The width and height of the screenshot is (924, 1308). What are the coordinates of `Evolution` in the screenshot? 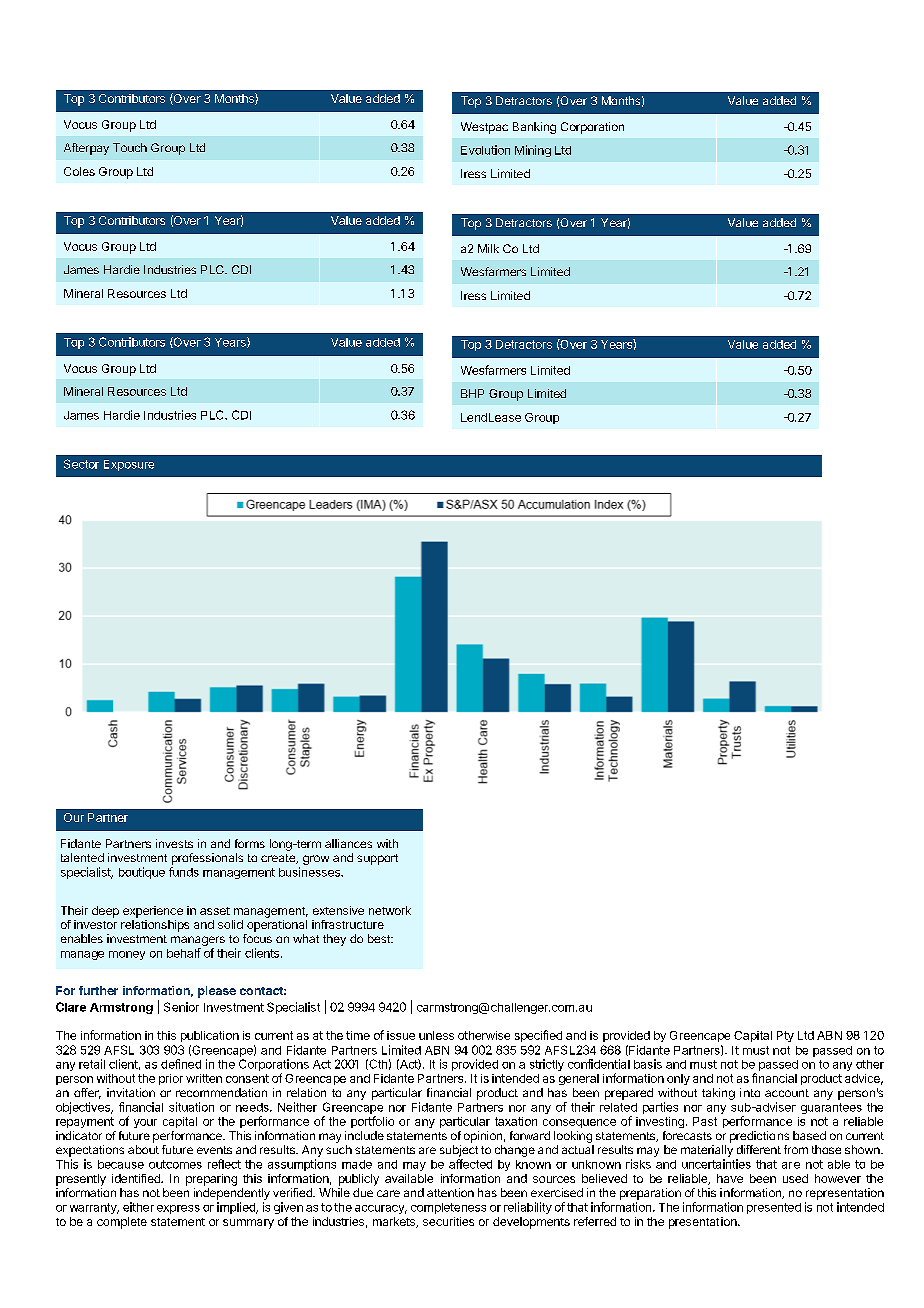 It's located at (485, 150).
